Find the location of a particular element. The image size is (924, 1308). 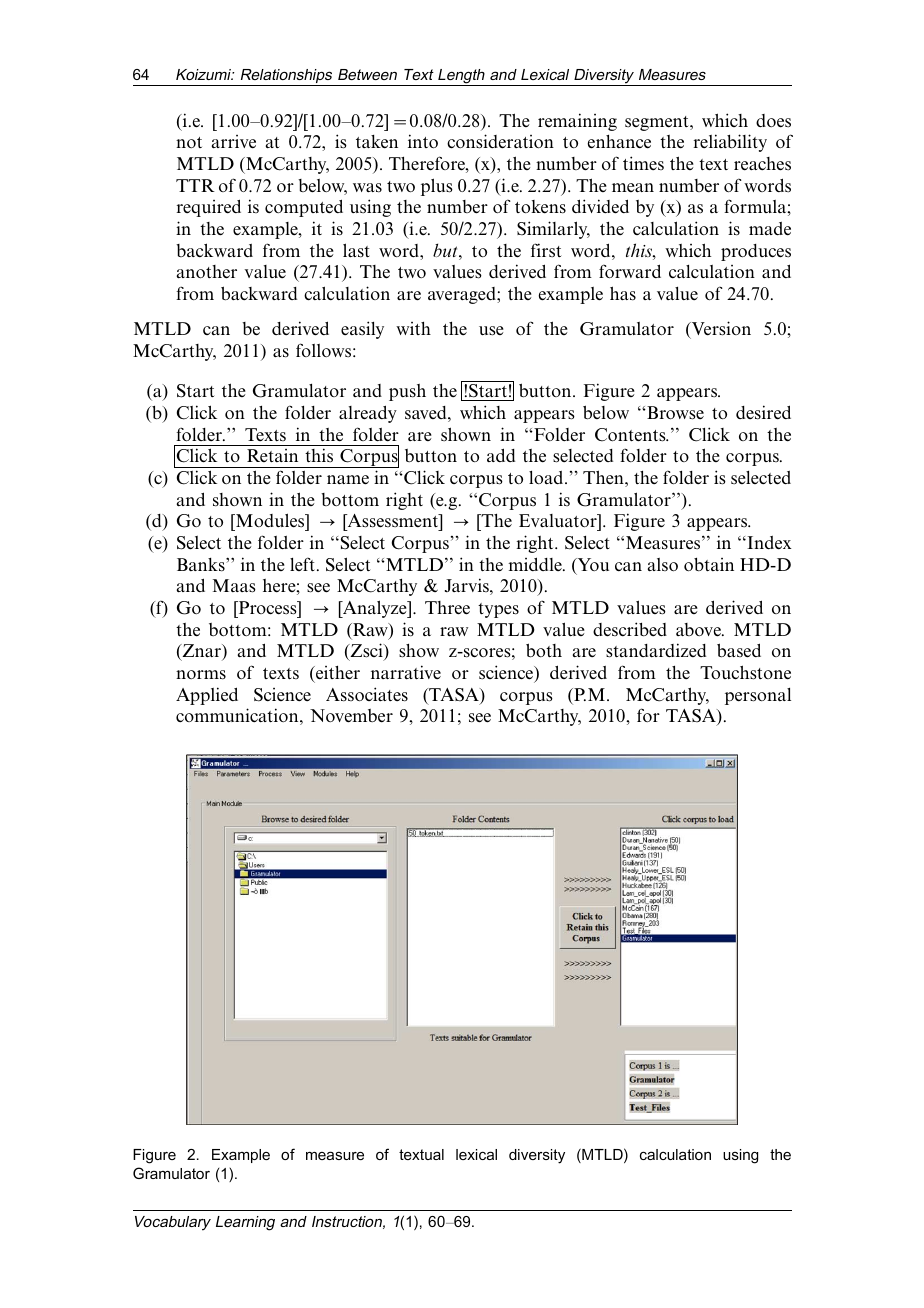

middle is located at coordinates (536, 564).
